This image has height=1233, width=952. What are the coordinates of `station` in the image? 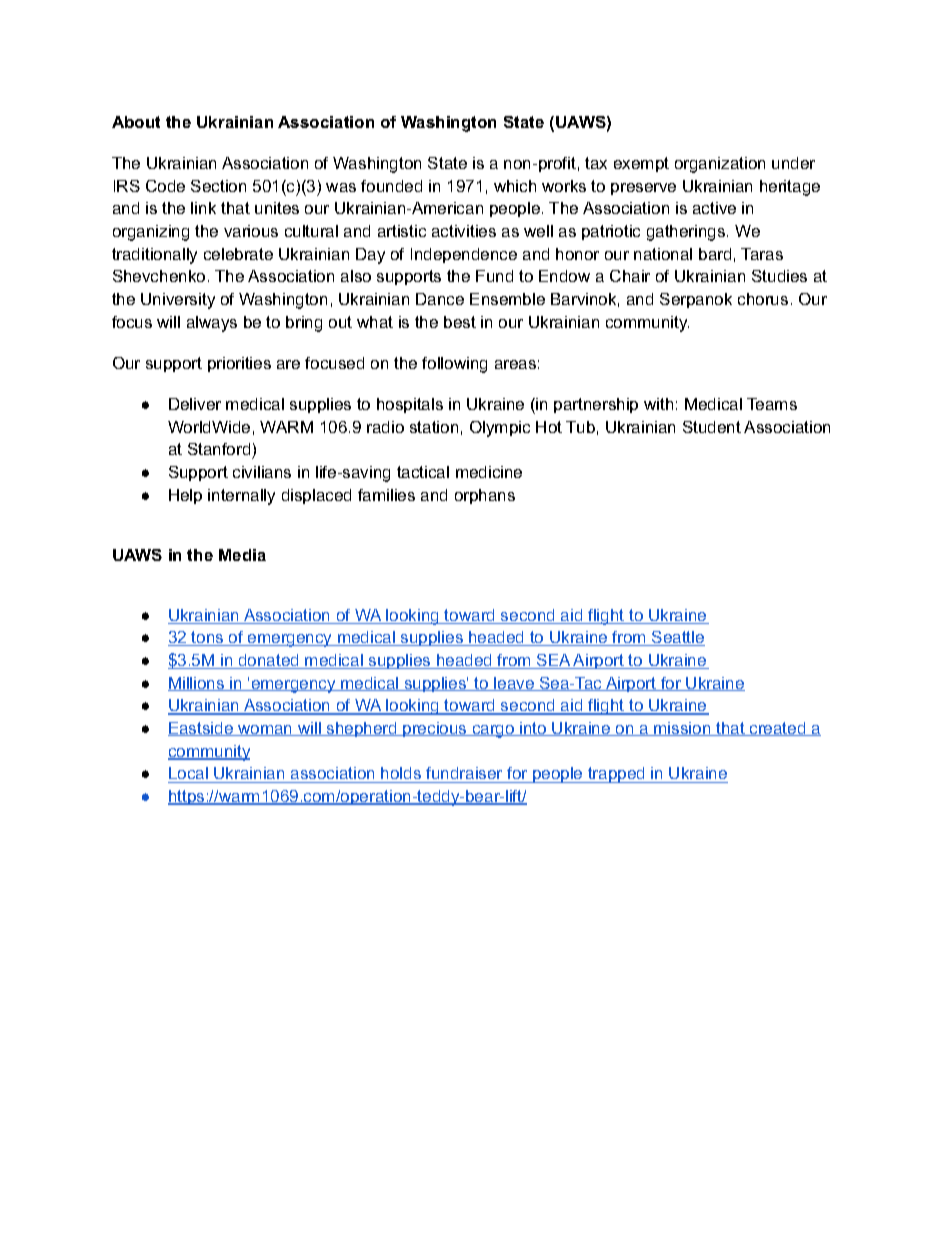 It's located at (434, 427).
